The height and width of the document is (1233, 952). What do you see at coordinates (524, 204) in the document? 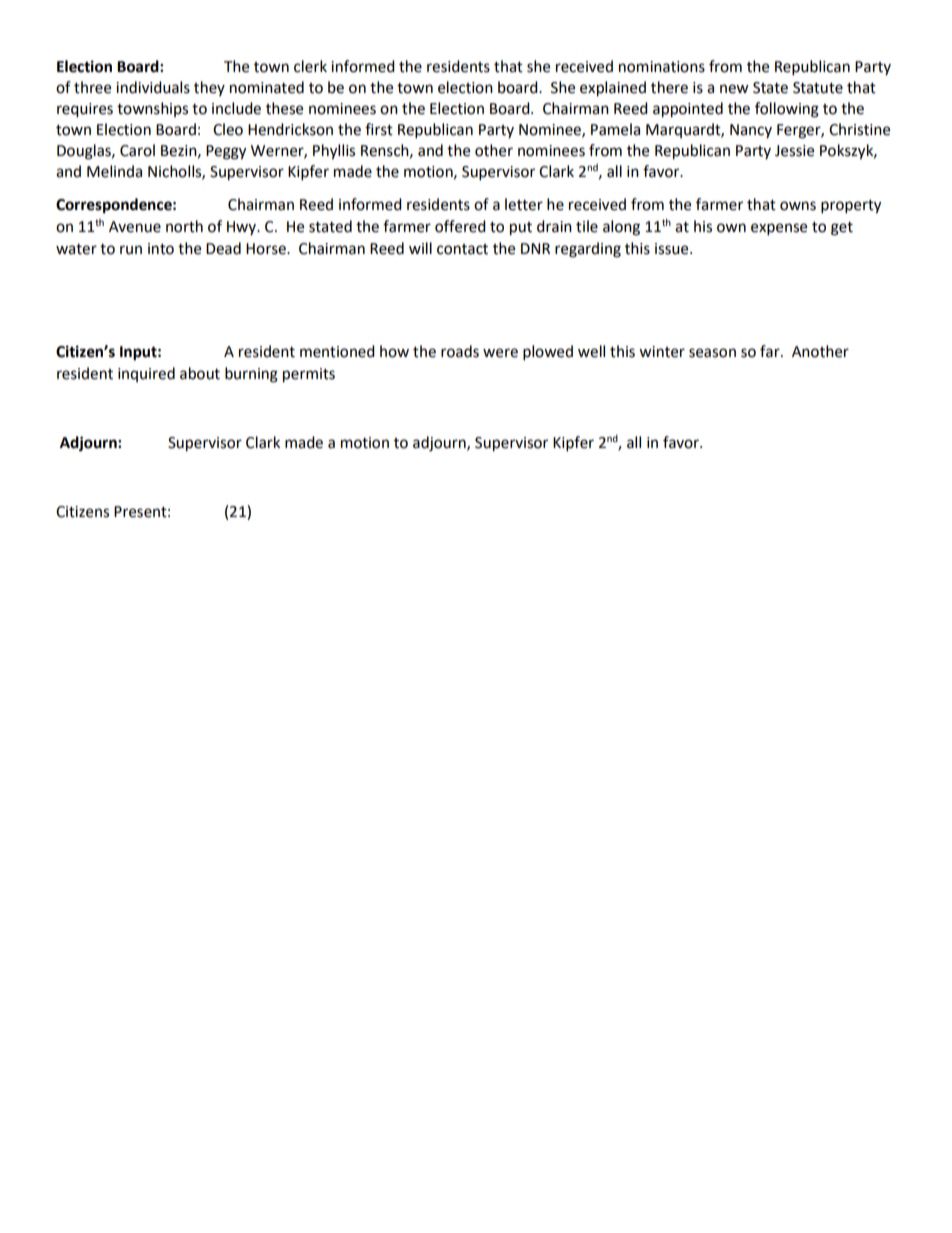
I see `letter` at bounding box center [524, 204].
